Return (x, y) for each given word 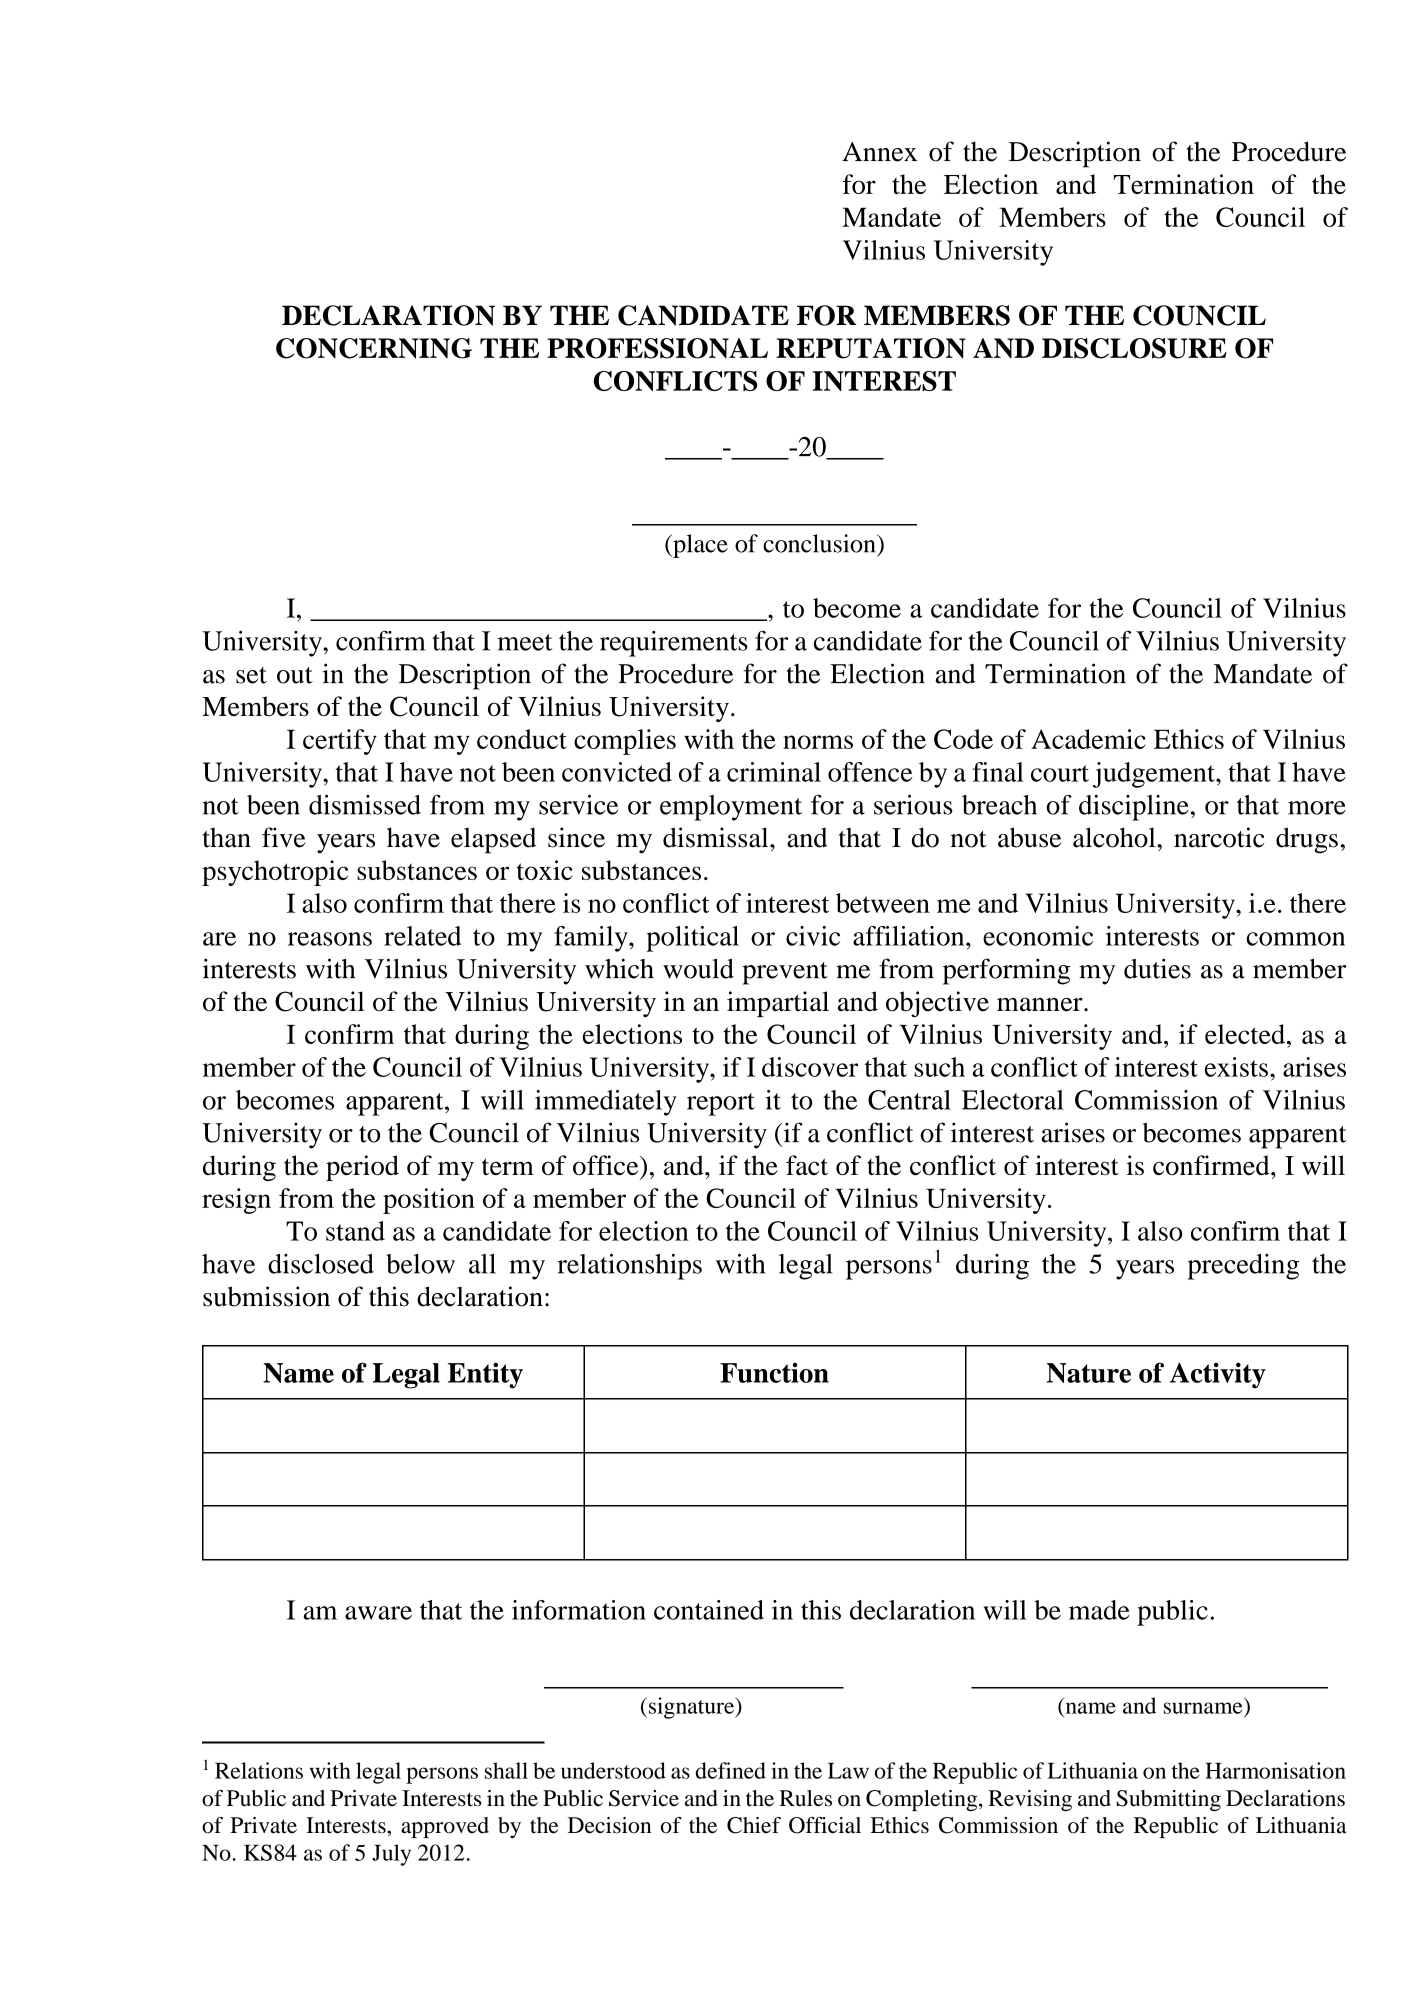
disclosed (321, 1264)
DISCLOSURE (1134, 348)
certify (340, 742)
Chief (754, 1825)
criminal (774, 772)
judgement (1155, 775)
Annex (879, 152)
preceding (1243, 1267)
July (391, 1855)
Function (774, 1373)
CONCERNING (374, 348)
